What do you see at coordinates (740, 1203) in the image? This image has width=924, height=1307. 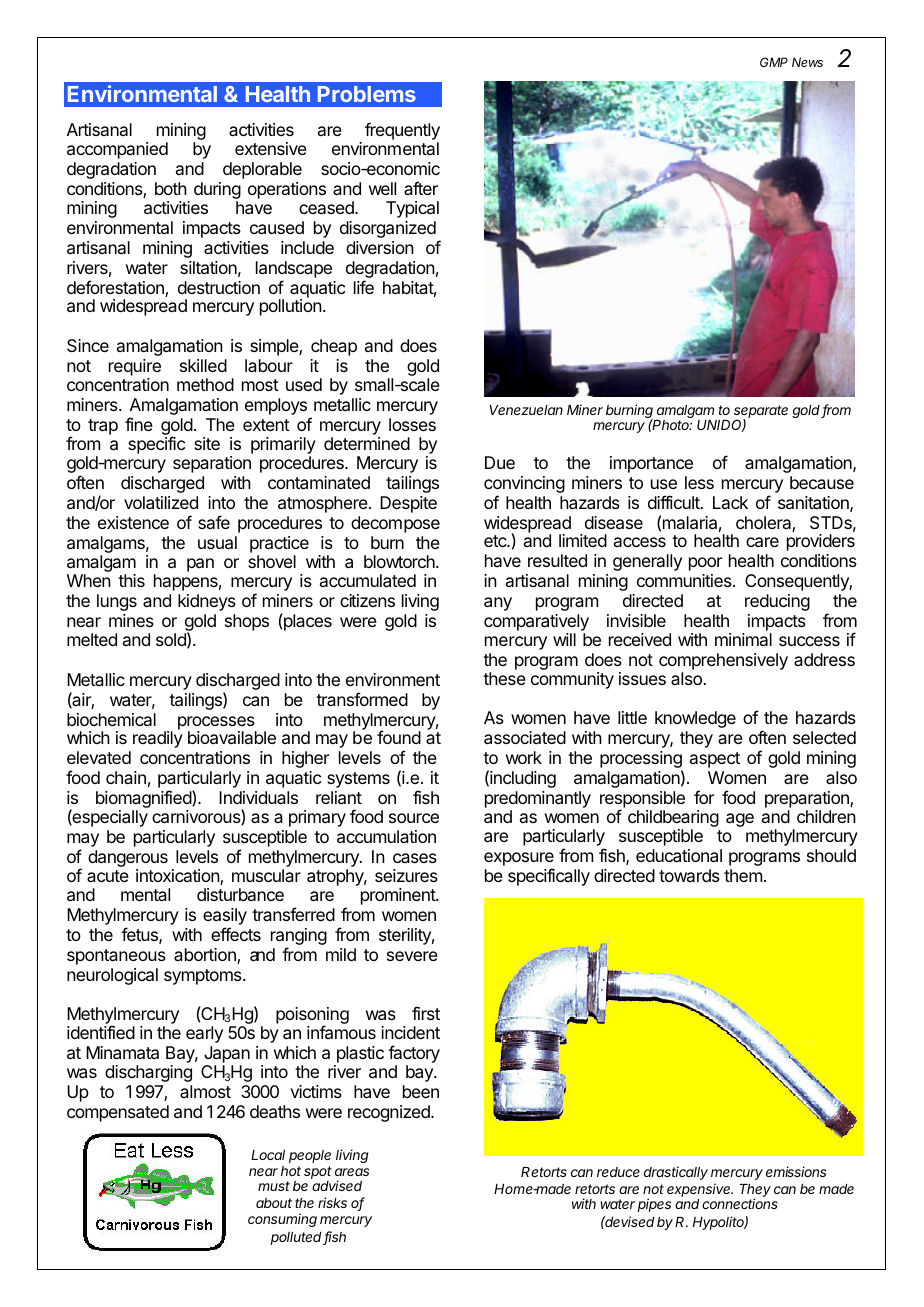 I see `connections` at bounding box center [740, 1203].
